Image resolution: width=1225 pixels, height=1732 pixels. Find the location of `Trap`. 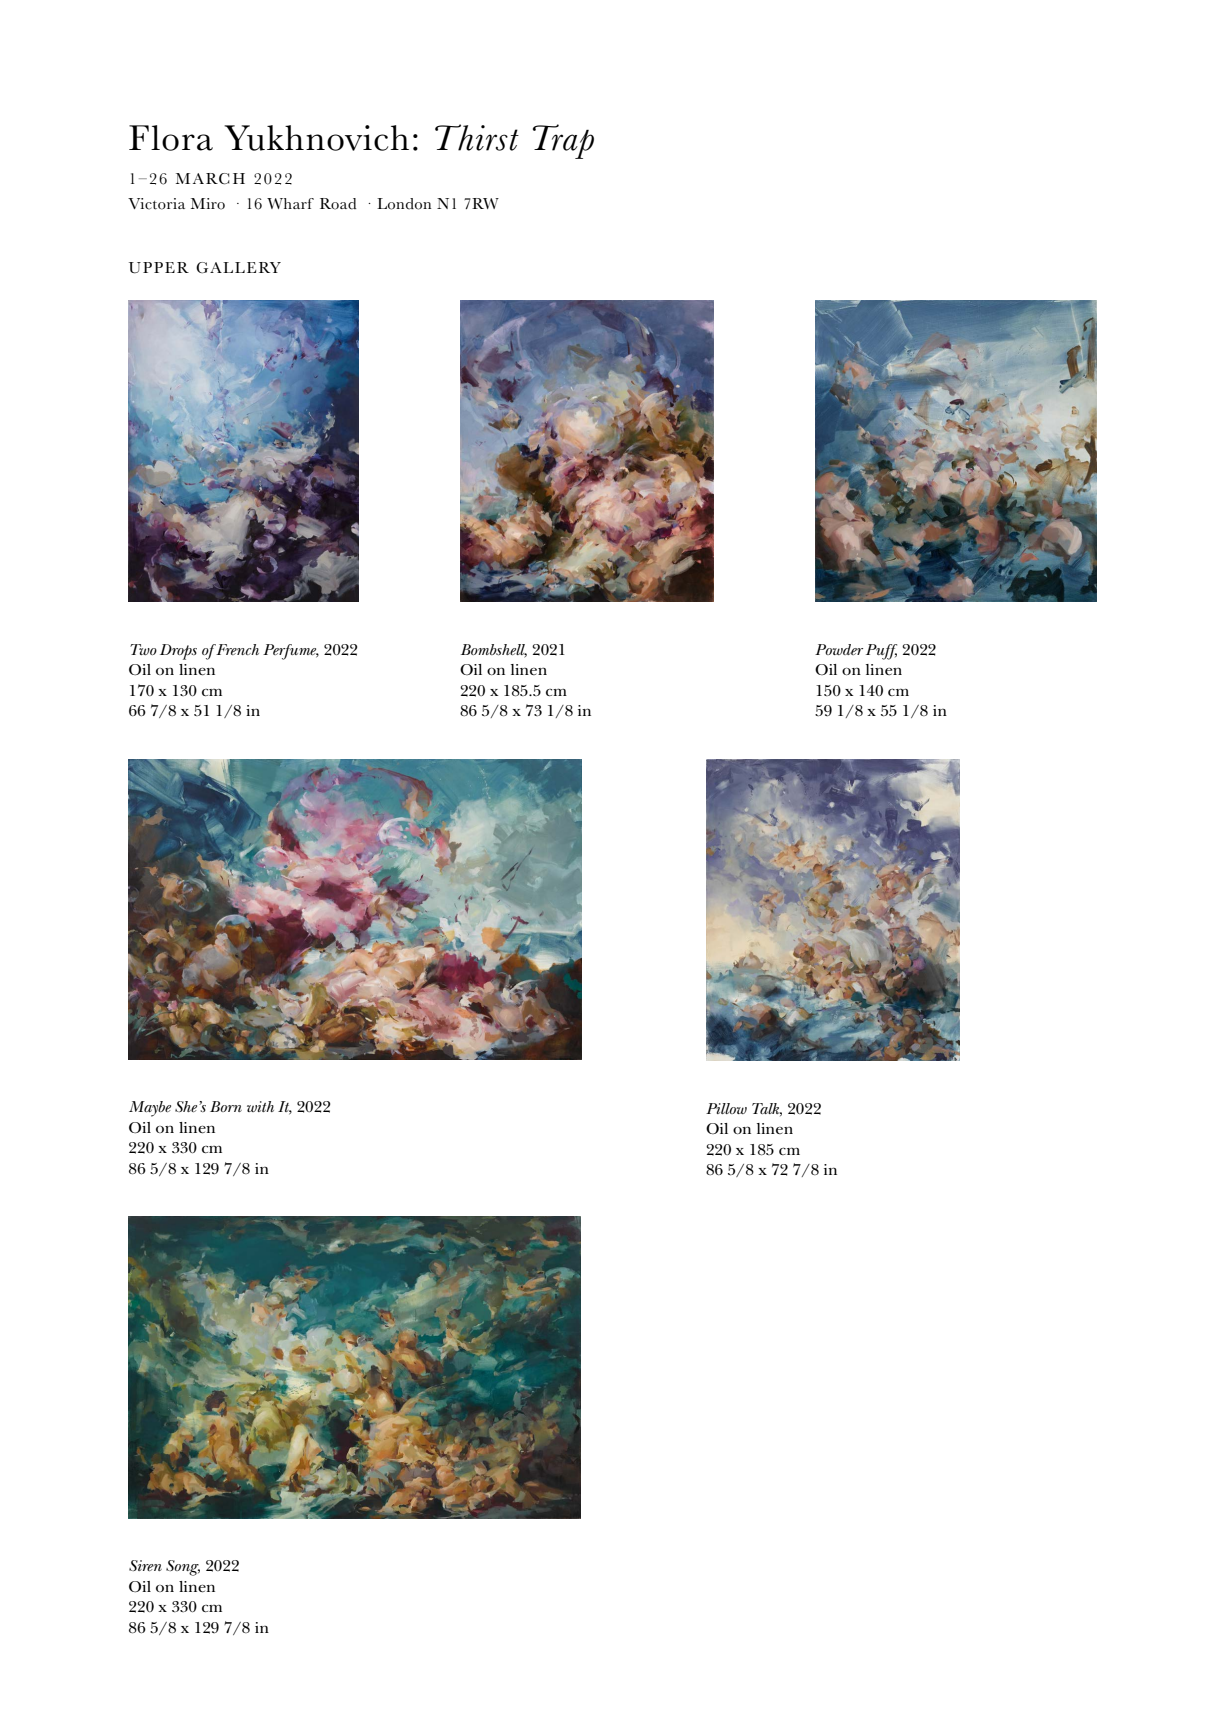

Trap is located at coordinates (563, 141).
